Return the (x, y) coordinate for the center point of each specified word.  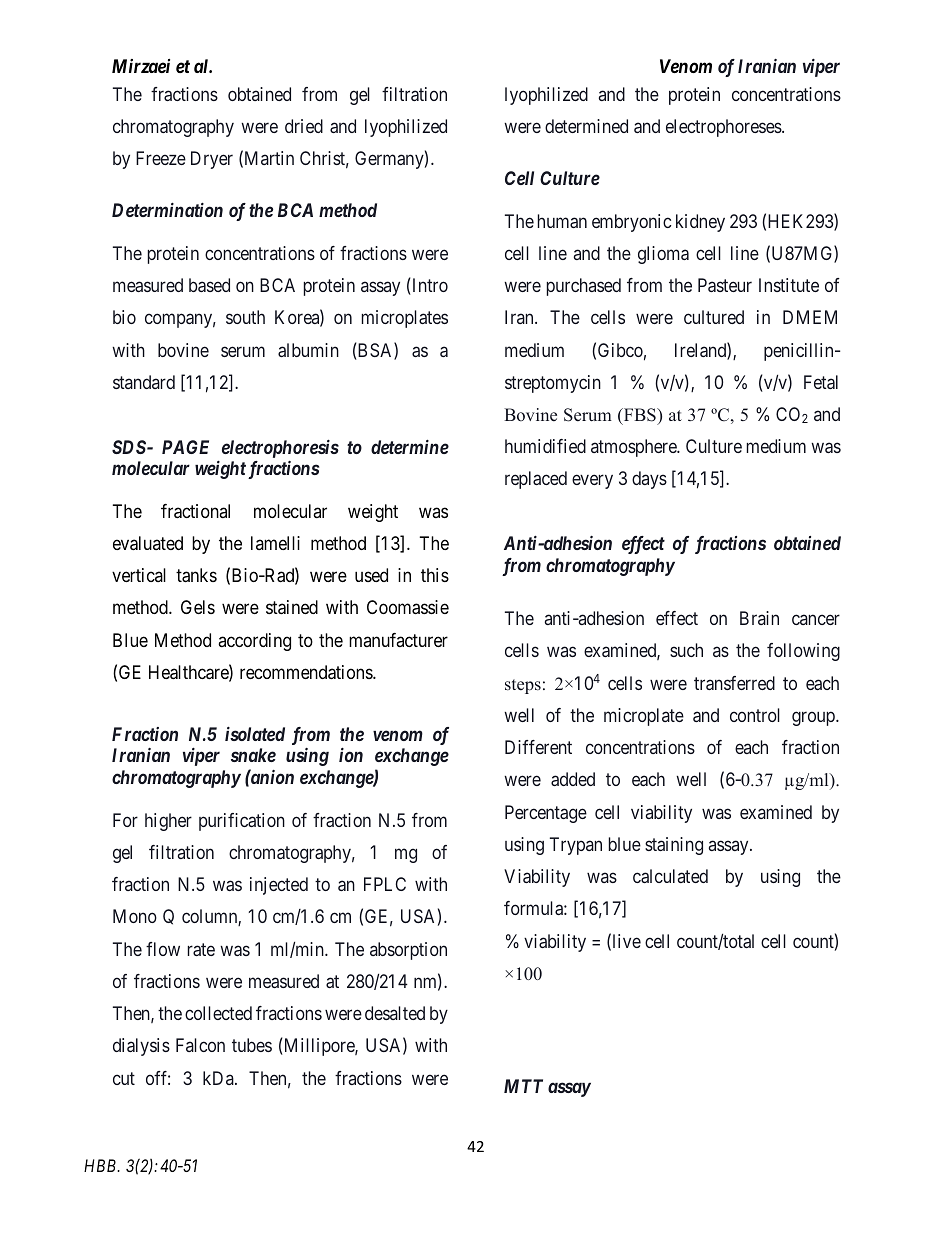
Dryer (212, 160)
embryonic (631, 223)
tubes (252, 1045)
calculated (670, 876)
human (562, 221)
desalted (395, 1013)
